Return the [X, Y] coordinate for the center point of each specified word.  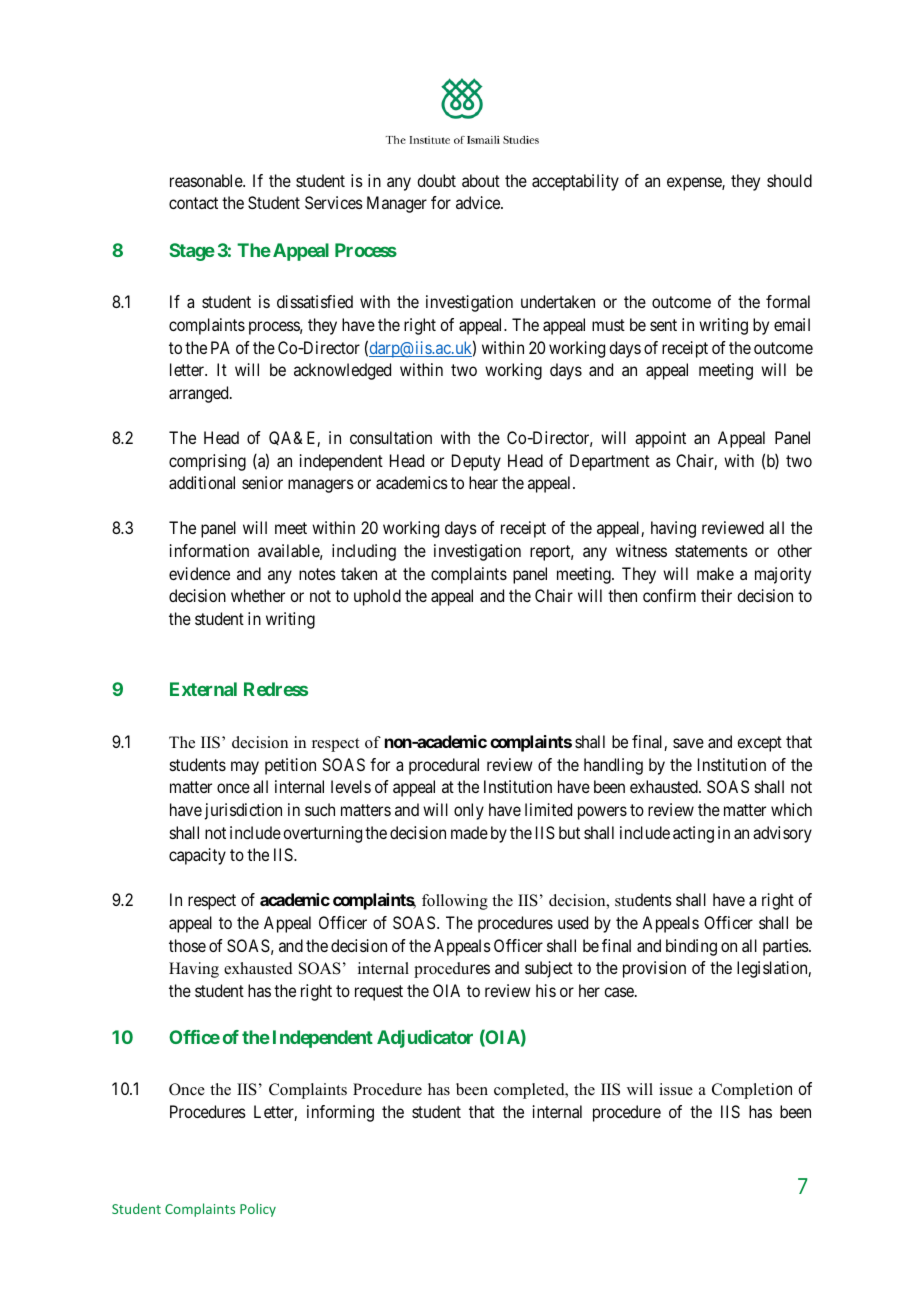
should [789, 180]
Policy [258, 1210]
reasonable [207, 180]
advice [479, 202]
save [688, 743]
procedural [444, 766]
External [203, 689]
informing [340, 1113]
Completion [752, 1091]
